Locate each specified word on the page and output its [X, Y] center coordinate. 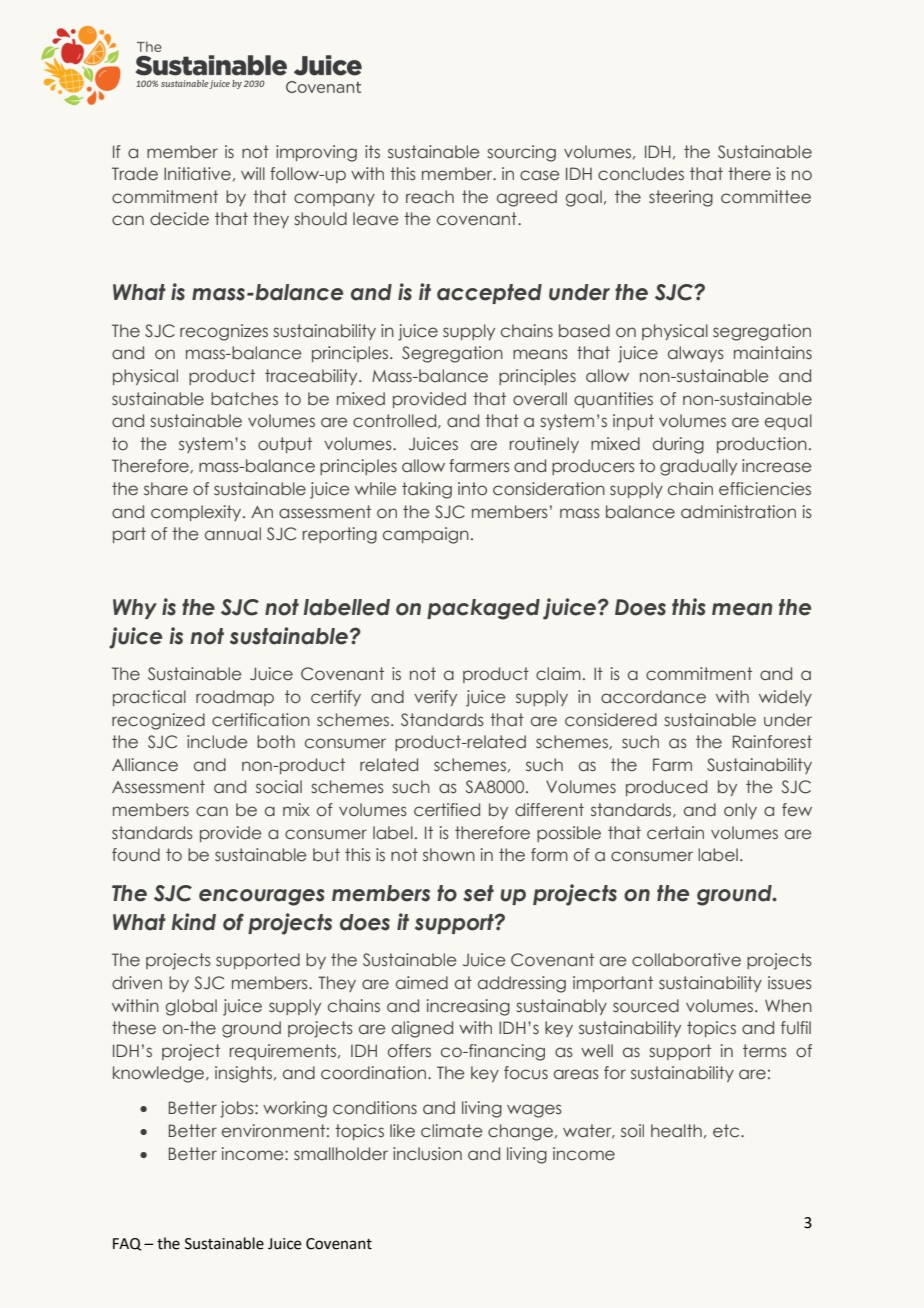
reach [430, 197]
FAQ [127, 1244]
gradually [698, 467]
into [472, 489]
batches [244, 399]
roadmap [235, 698]
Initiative [197, 174]
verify [435, 698]
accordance [653, 697]
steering [681, 198]
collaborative [686, 960]
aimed [422, 983]
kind [194, 922]
